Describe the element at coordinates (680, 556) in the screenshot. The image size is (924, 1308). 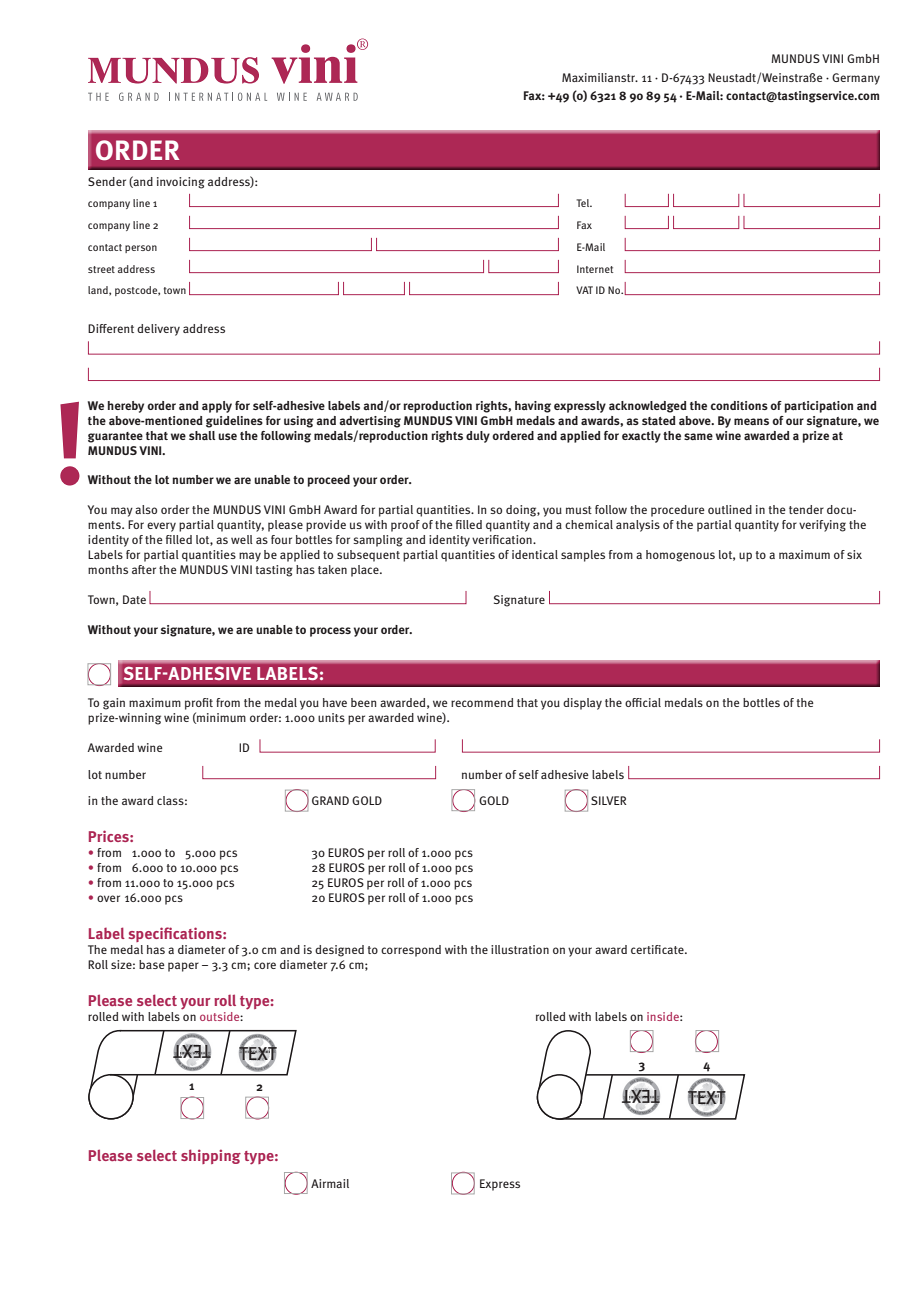
I see `homogenous` at that location.
